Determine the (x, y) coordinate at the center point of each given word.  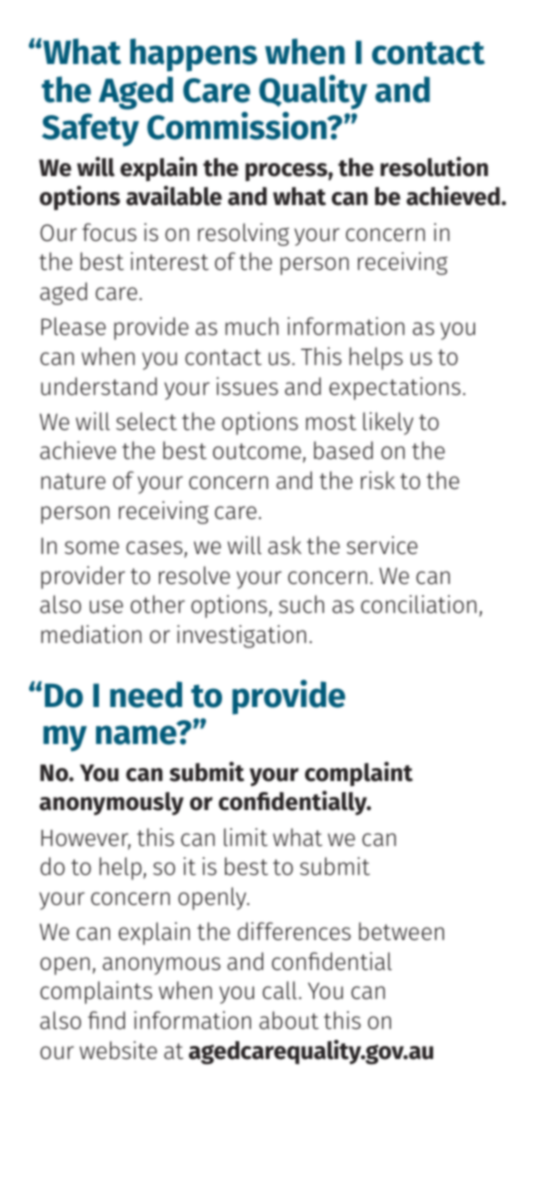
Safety (90, 130)
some (92, 547)
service (382, 545)
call (280, 990)
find (106, 1020)
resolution (434, 167)
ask (285, 545)
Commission (238, 126)
